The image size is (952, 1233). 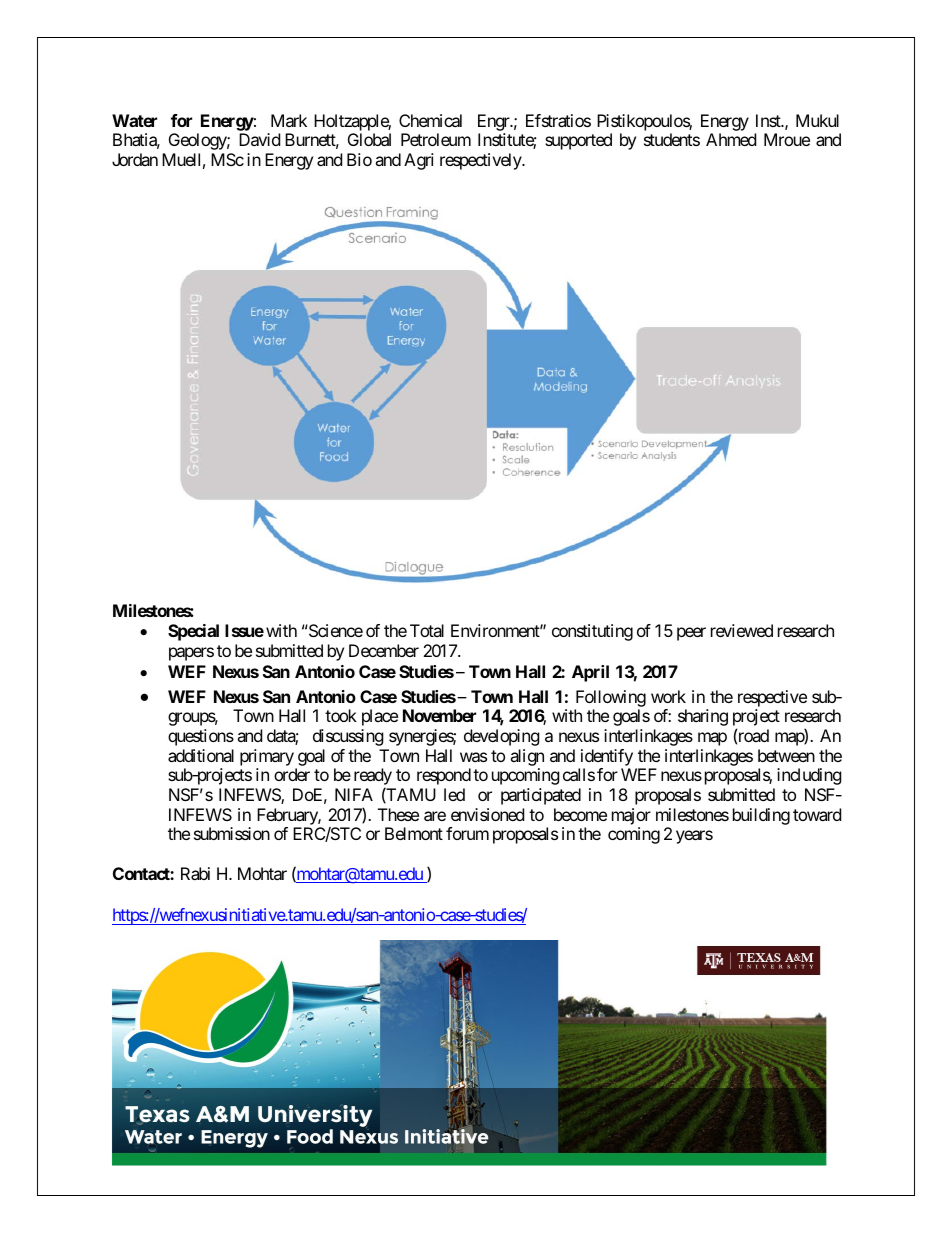 I want to click on Jordan, so click(x=135, y=159).
